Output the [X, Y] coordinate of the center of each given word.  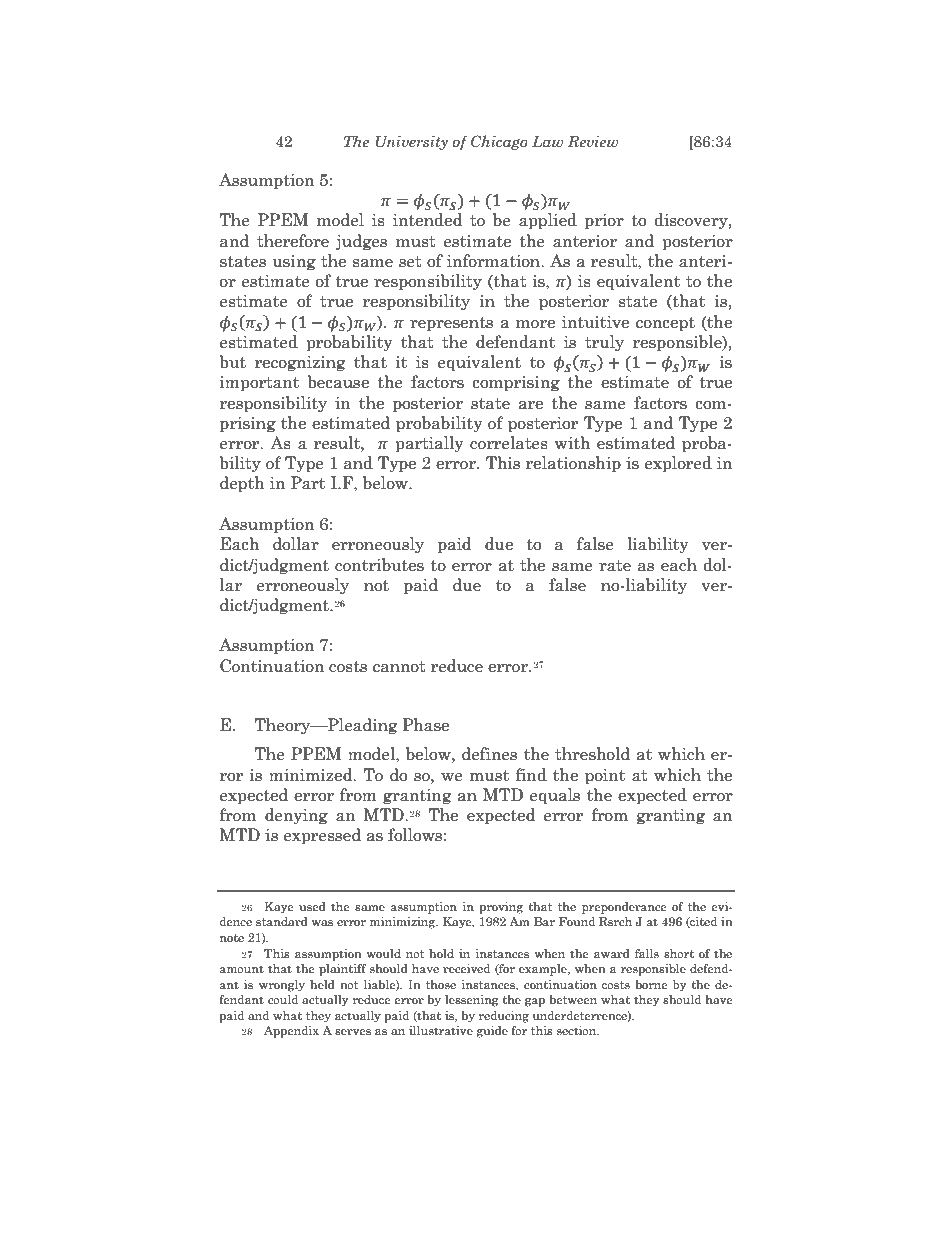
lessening [472, 1001]
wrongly [282, 986]
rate [615, 566]
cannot [399, 667]
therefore [293, 241]
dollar [296, 544]
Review [593, 141]
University [411, 142]
